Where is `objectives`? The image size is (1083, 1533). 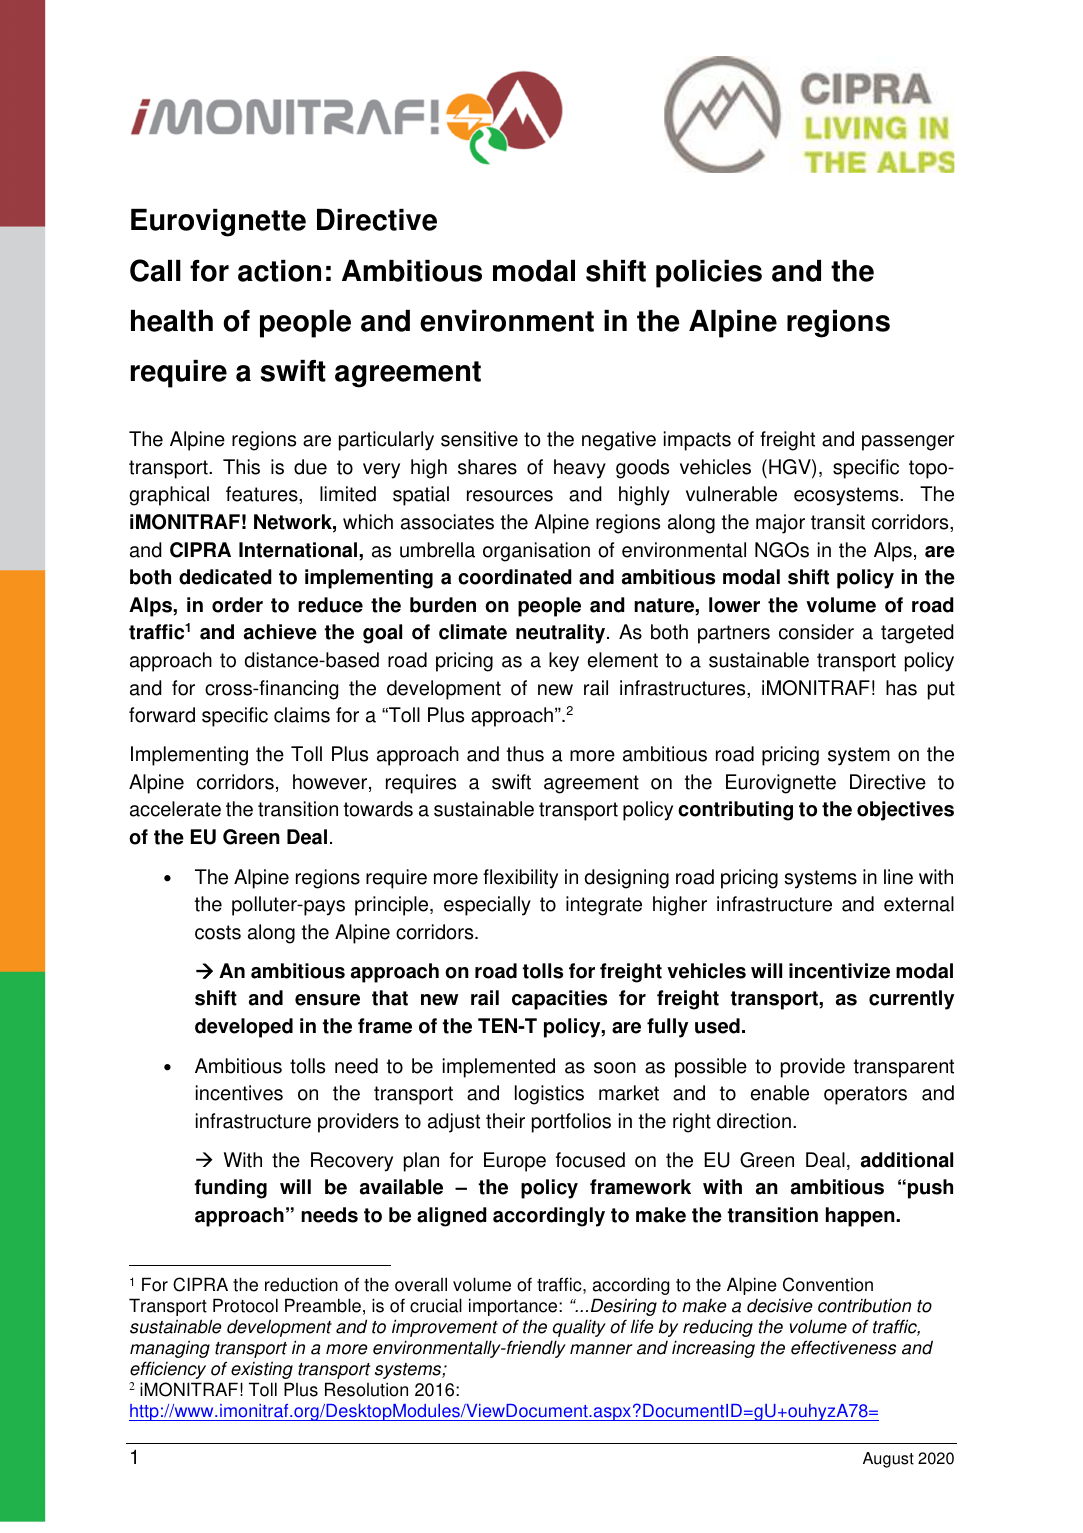
objectives is located at coordinates (905, 811).
